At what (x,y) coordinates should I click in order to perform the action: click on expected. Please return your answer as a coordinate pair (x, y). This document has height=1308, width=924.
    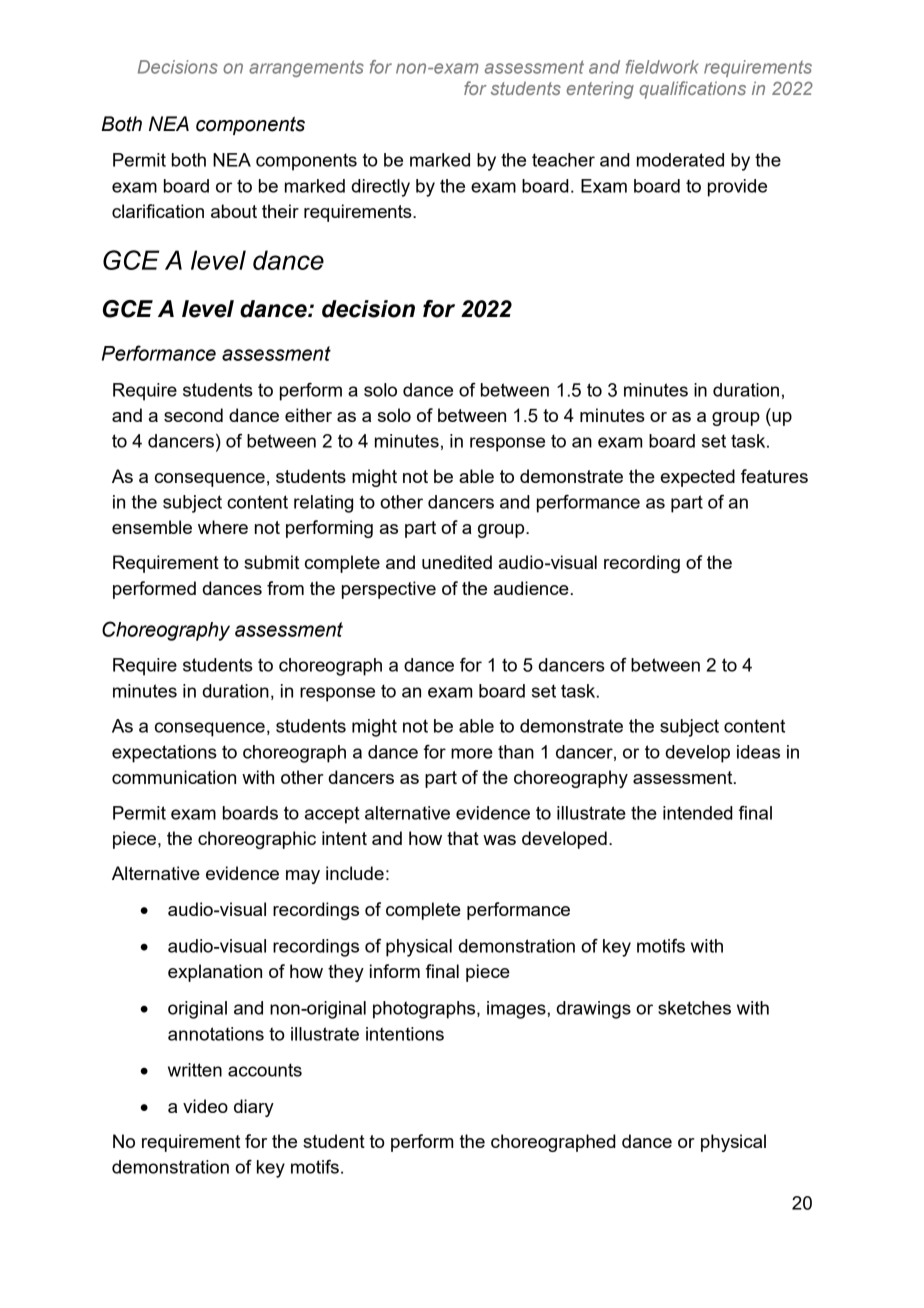
    Looking at the image, I should click on (698, 478).
